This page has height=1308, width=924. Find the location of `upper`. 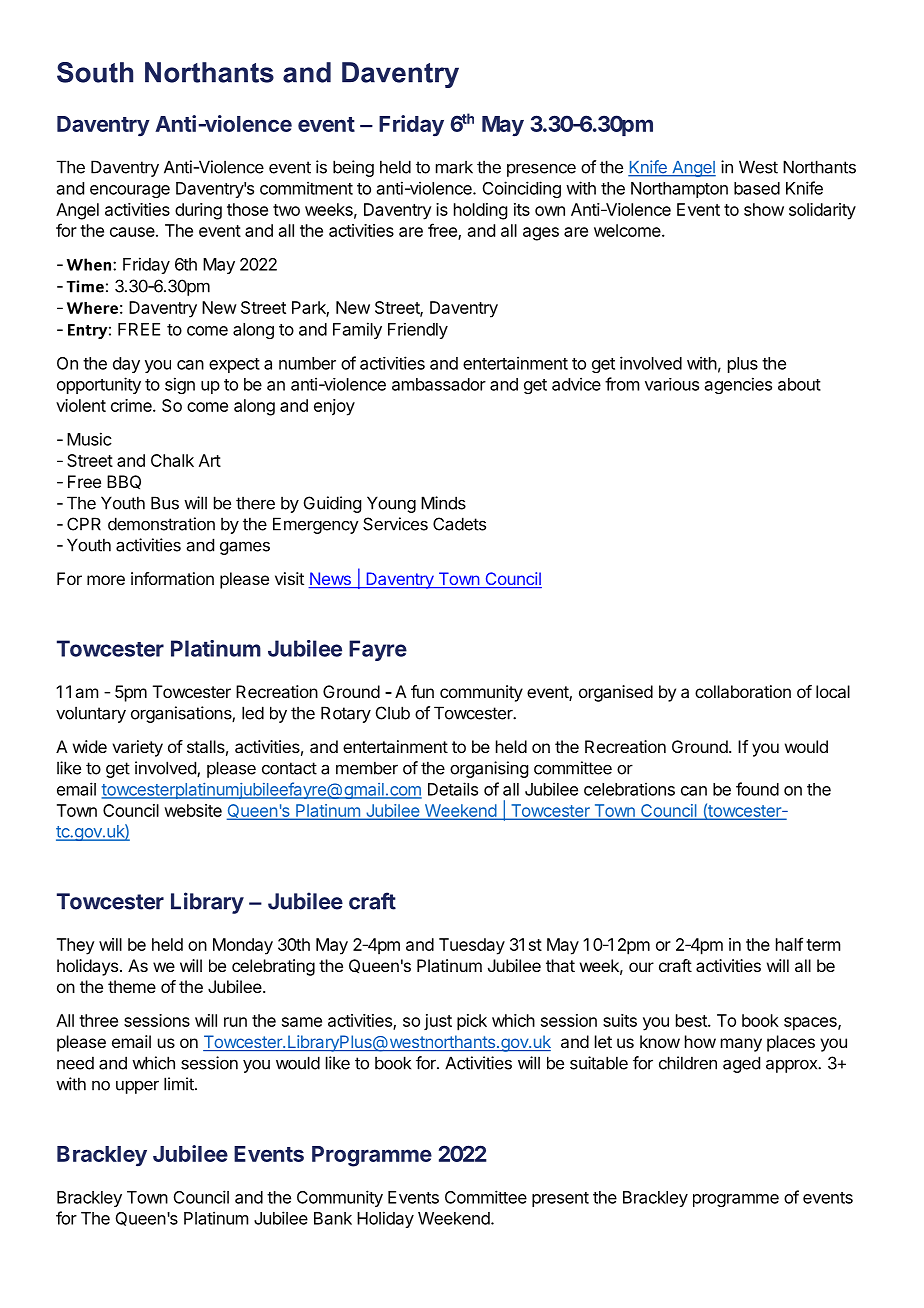

upper is located at coordinates (137, 1087).
